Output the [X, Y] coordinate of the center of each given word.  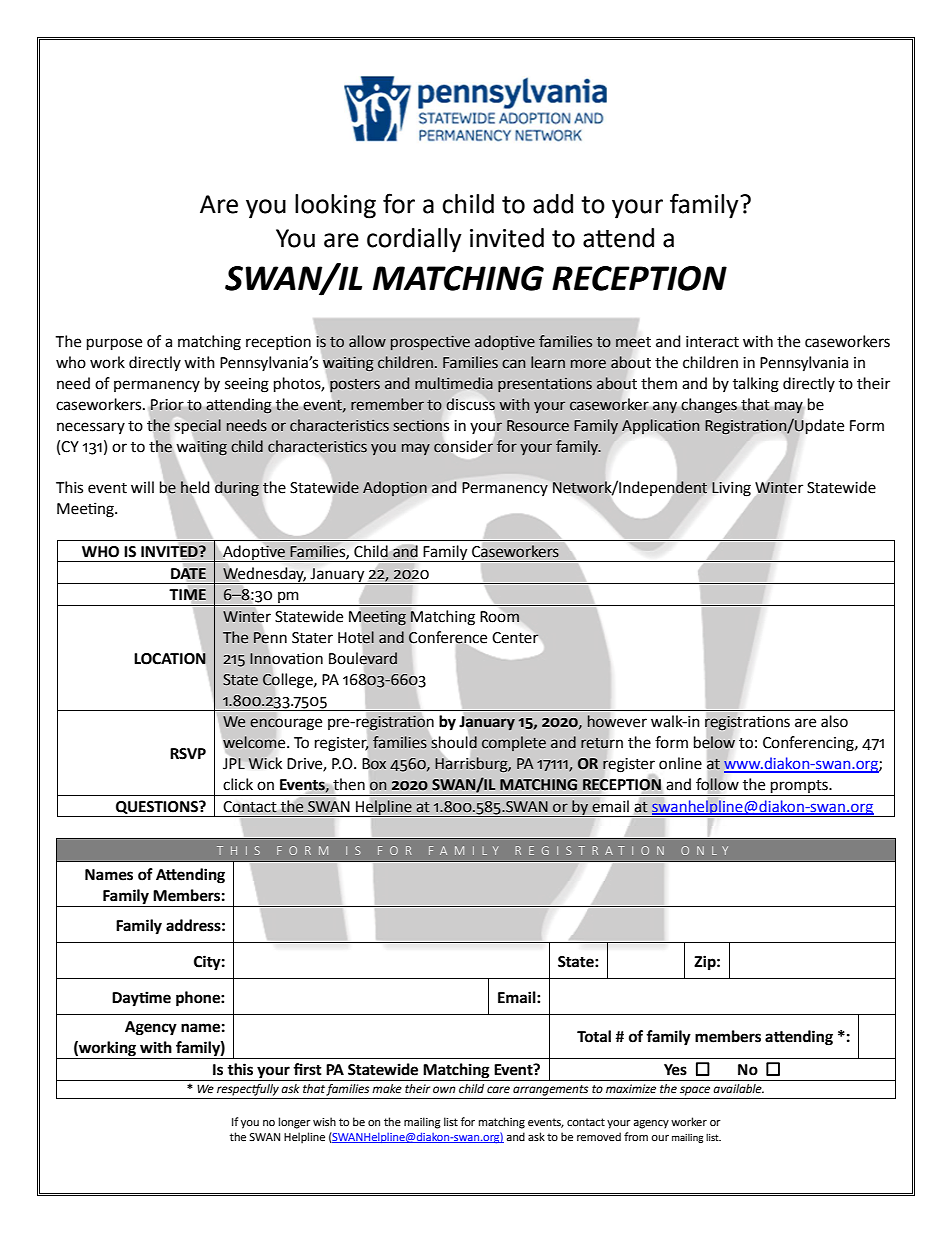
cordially [414, 240]
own [444, 1090]
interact [712, 342]
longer [295, 1123]
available [738, 1089]
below [714, 742]
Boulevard [363, 658]
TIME [188, 594]
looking [335, 206]
